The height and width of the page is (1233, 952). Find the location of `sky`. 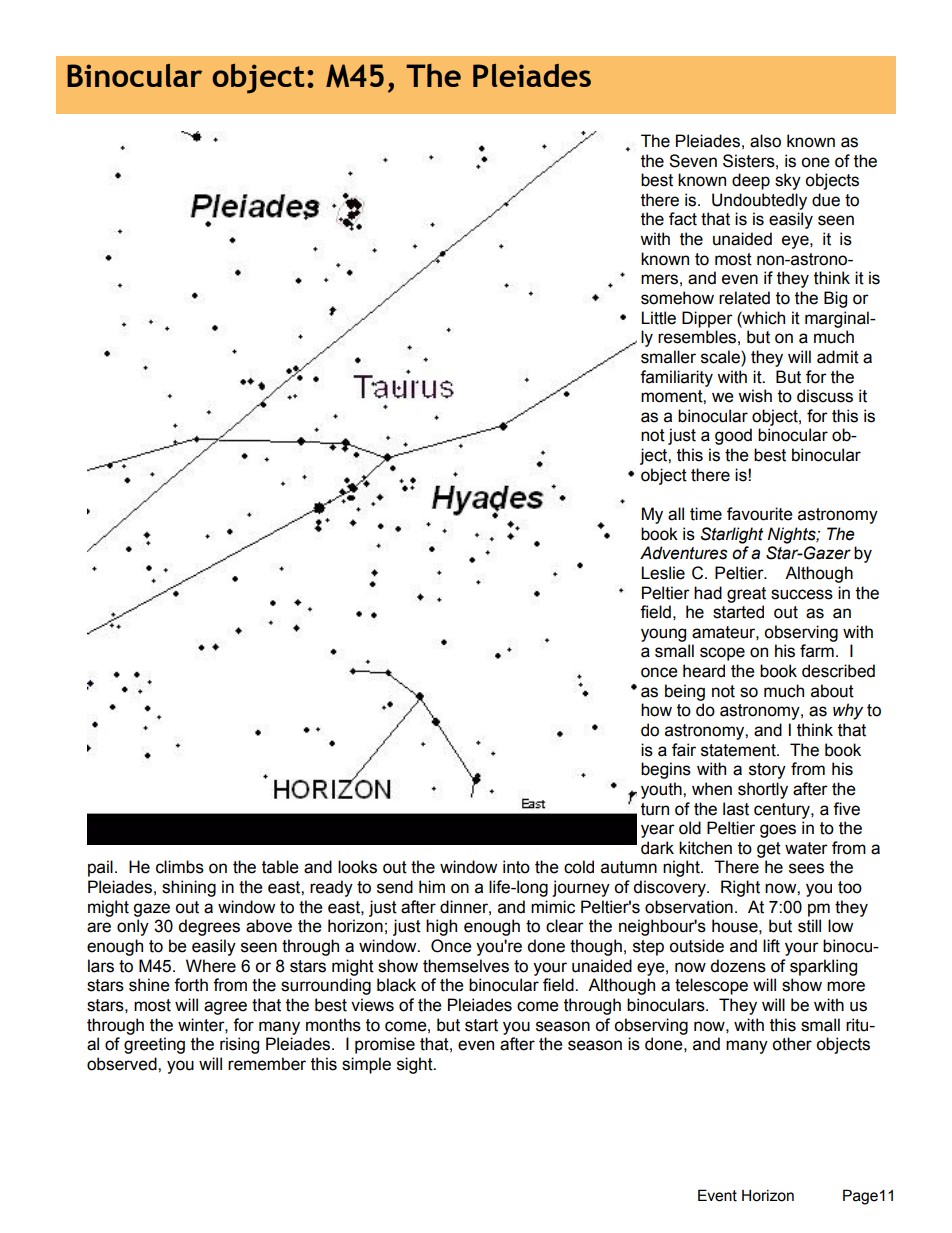

sky is located at coordinates (788, 181).
